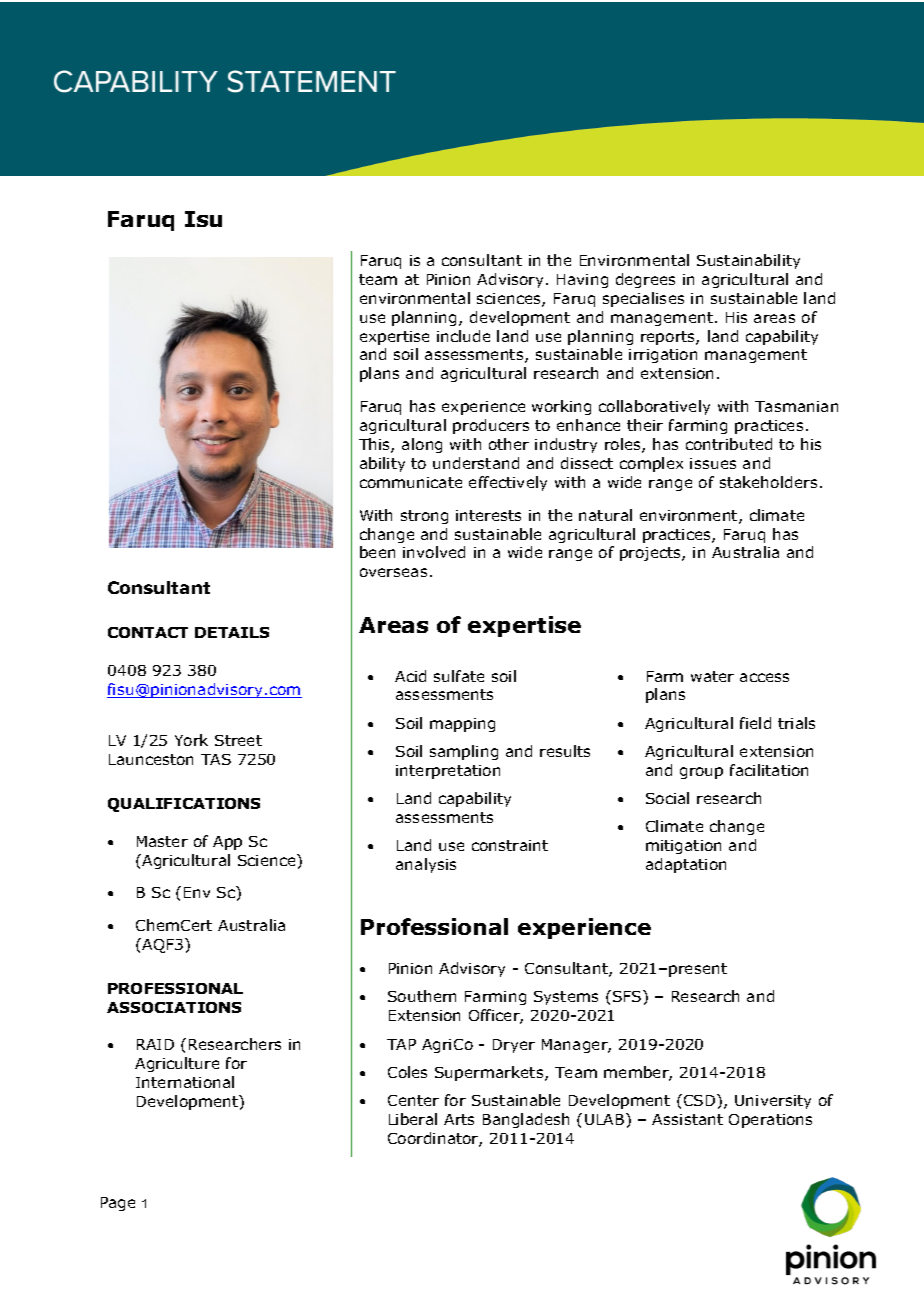  Describe the element at coordinates (118, 1204) in the screenshot. I see `Page` at that location.
